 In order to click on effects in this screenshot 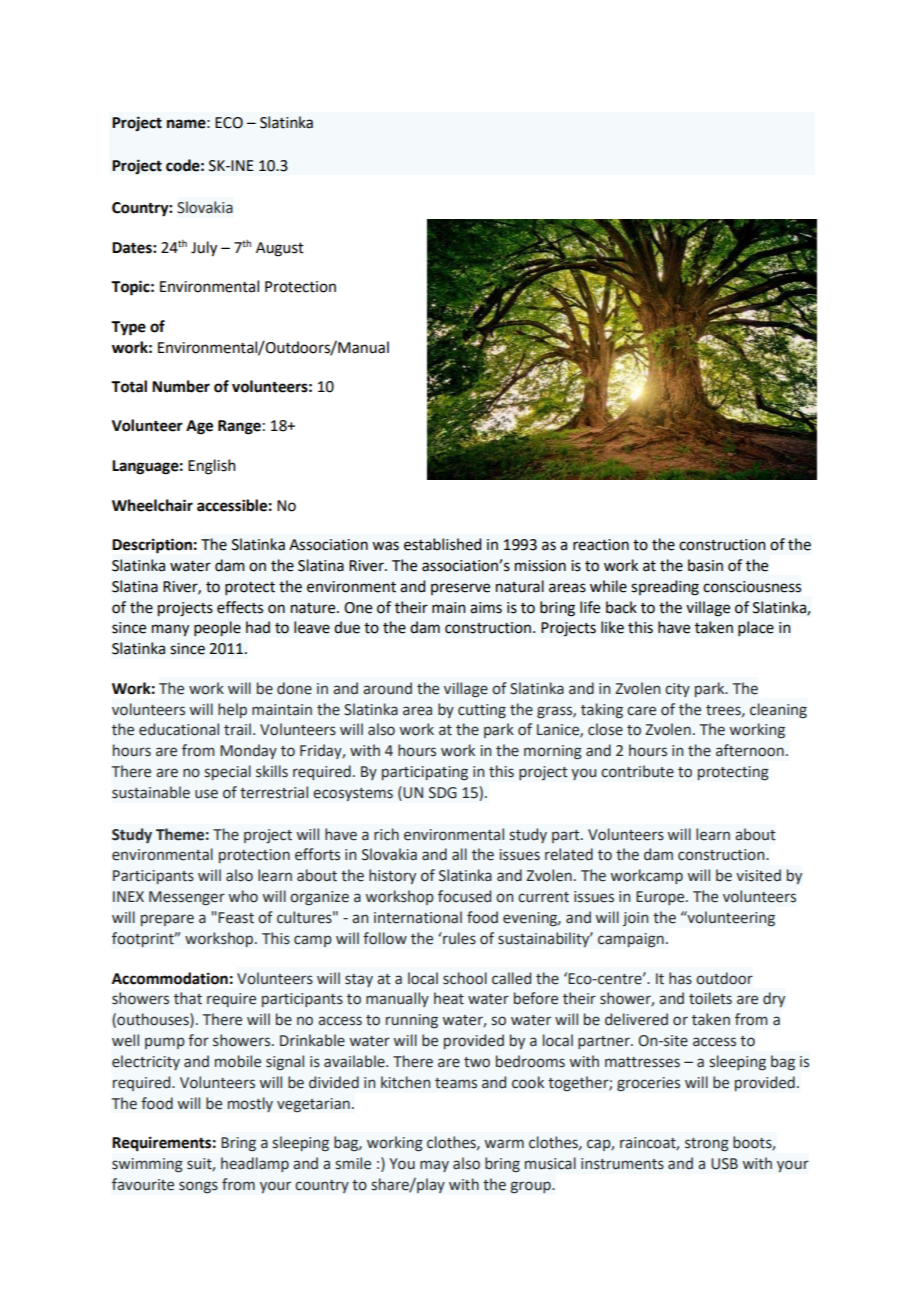, I will do `click(240, 607)`.
